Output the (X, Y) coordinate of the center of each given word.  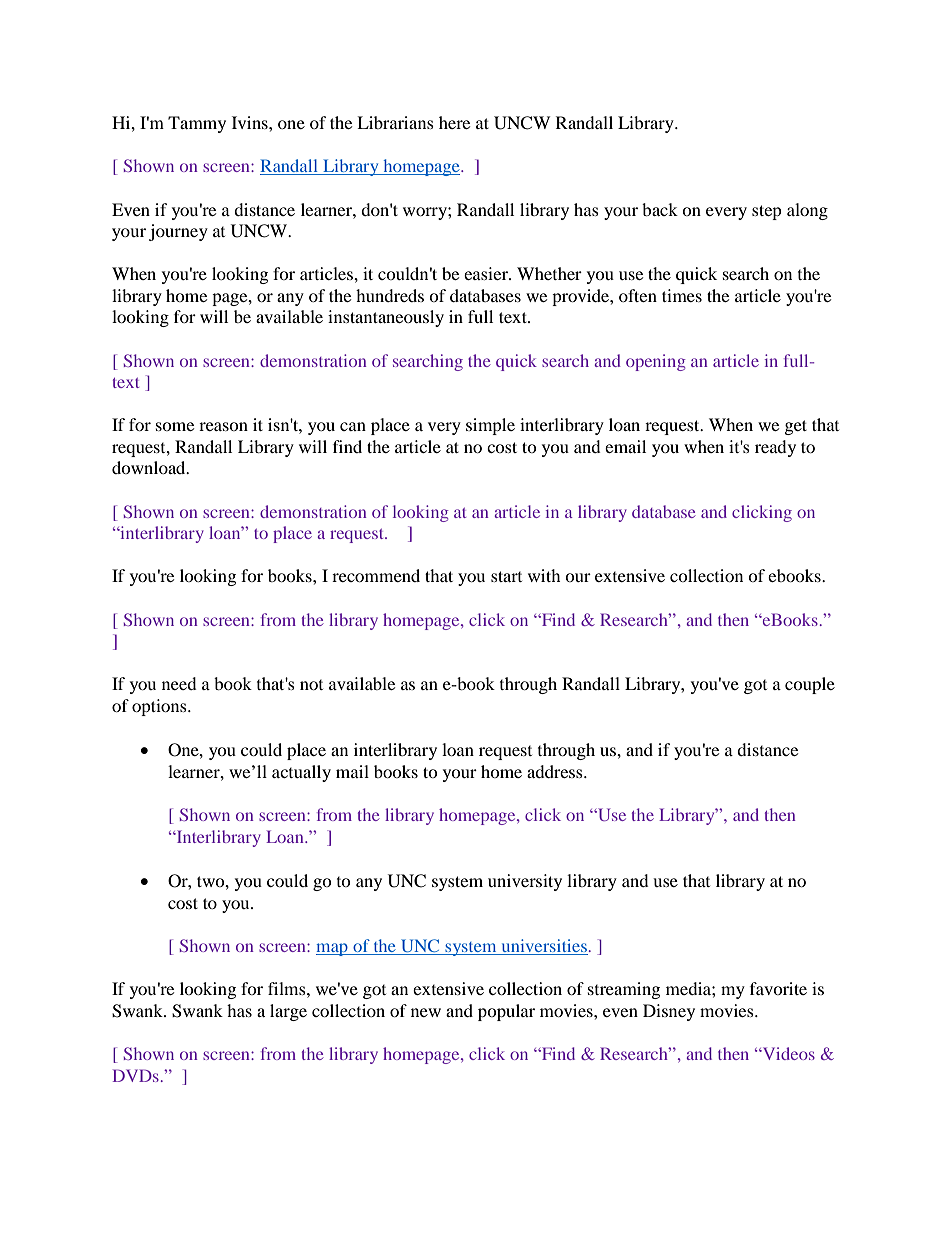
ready (775, 448)
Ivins (251, 122)
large (288, 1012)
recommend (376, 575)
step (767, 212)
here (454, 122)
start (506, 576)
